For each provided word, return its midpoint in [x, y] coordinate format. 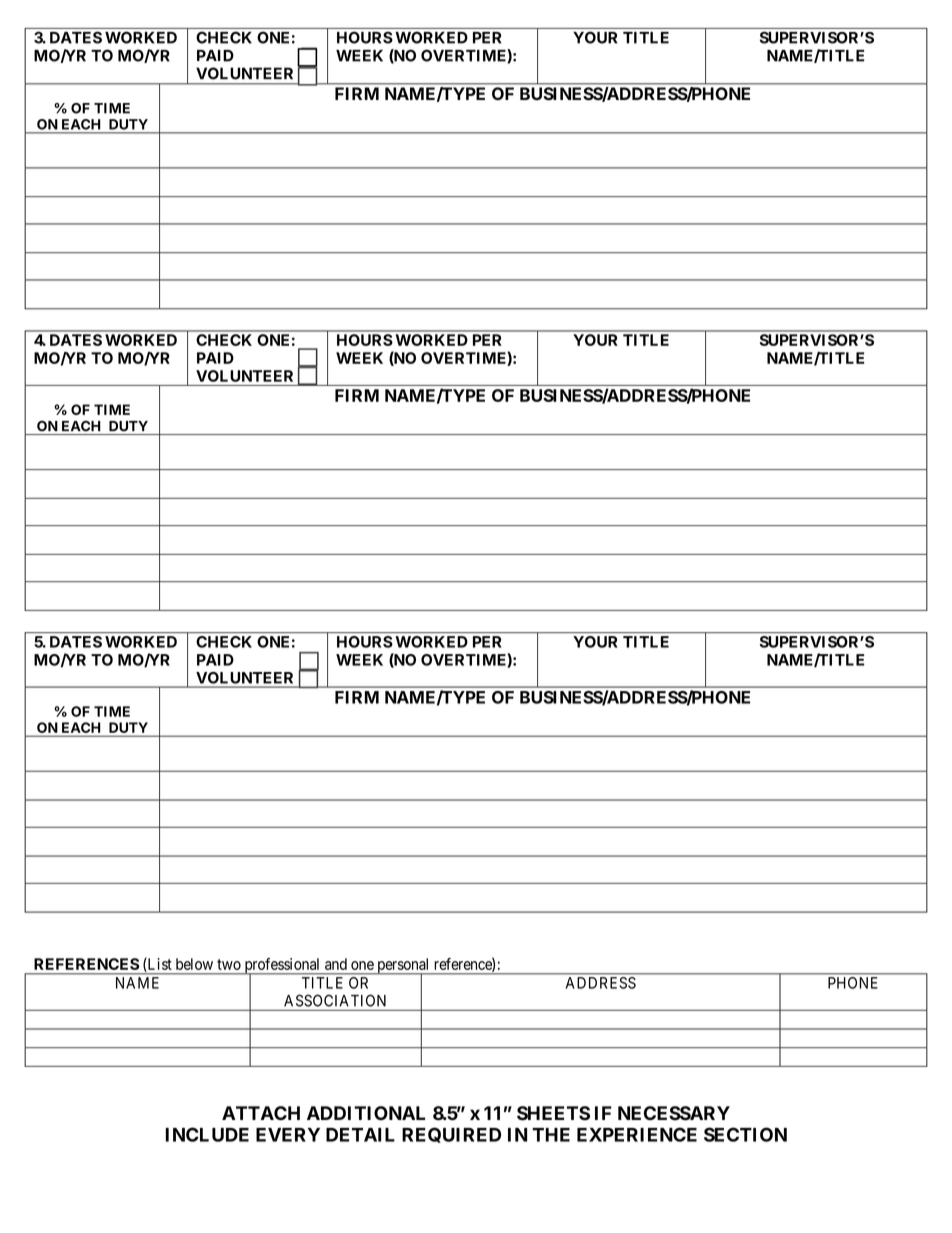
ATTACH [261, 1113]
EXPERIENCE [637, 1134]
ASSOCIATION [335, 1001]
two [229, 964]
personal [403, 967]
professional [282, 967]
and [336, 964]
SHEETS [553, 1113]
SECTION [745, 1134]
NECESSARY [674, 1113]
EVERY [288, 1135]
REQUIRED [451, 1135]
